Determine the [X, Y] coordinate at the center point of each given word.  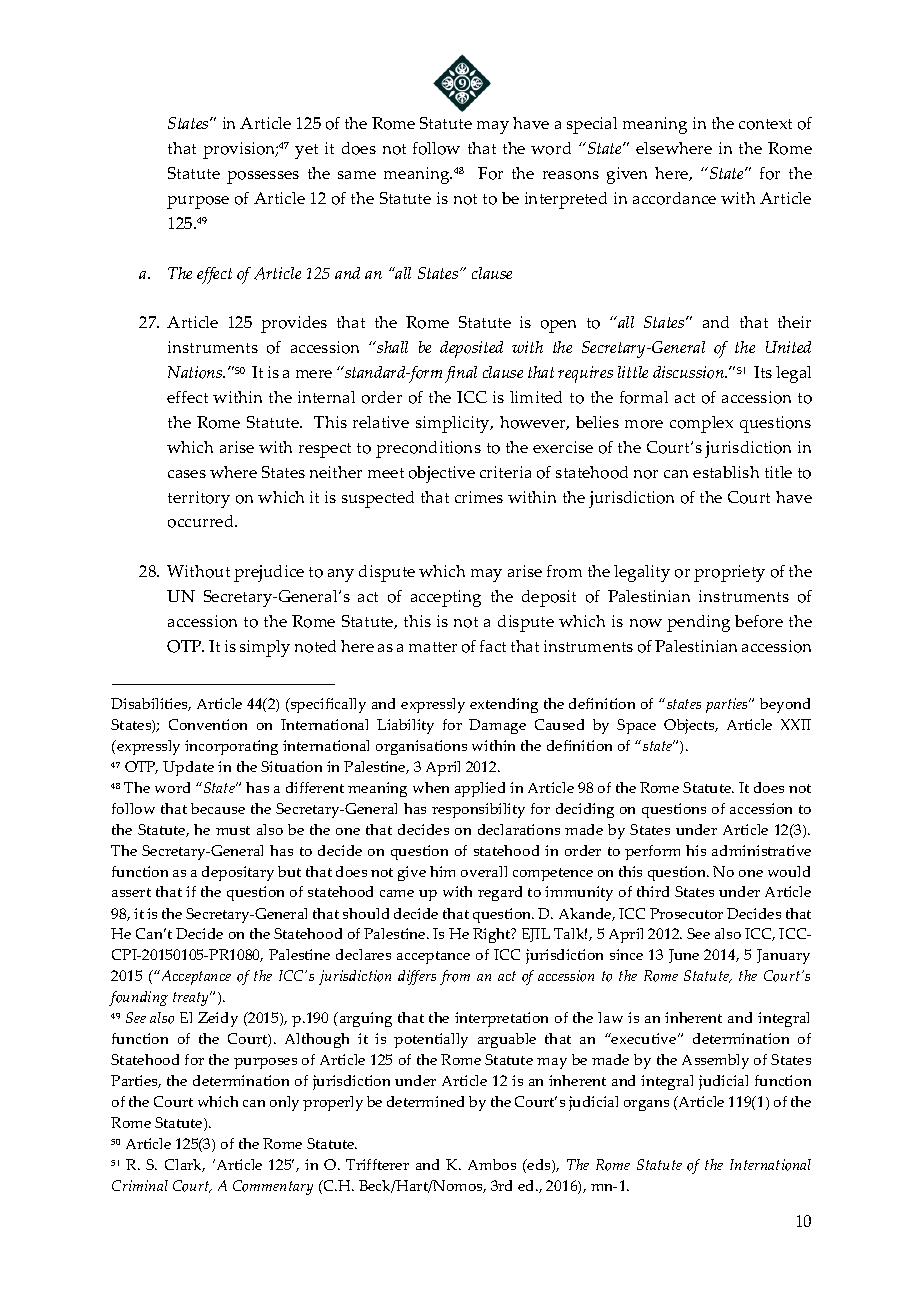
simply [265, 648]
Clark [185, 1165]
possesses [263, 177]
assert [131, 892]
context [765, 124]
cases [187, 474]
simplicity [454, 424]
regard [500, 893]
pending [698, 623]
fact [493, 646]
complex [701, 424]
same [357, 175]
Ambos [492, 1164]
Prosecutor [686, 913]
